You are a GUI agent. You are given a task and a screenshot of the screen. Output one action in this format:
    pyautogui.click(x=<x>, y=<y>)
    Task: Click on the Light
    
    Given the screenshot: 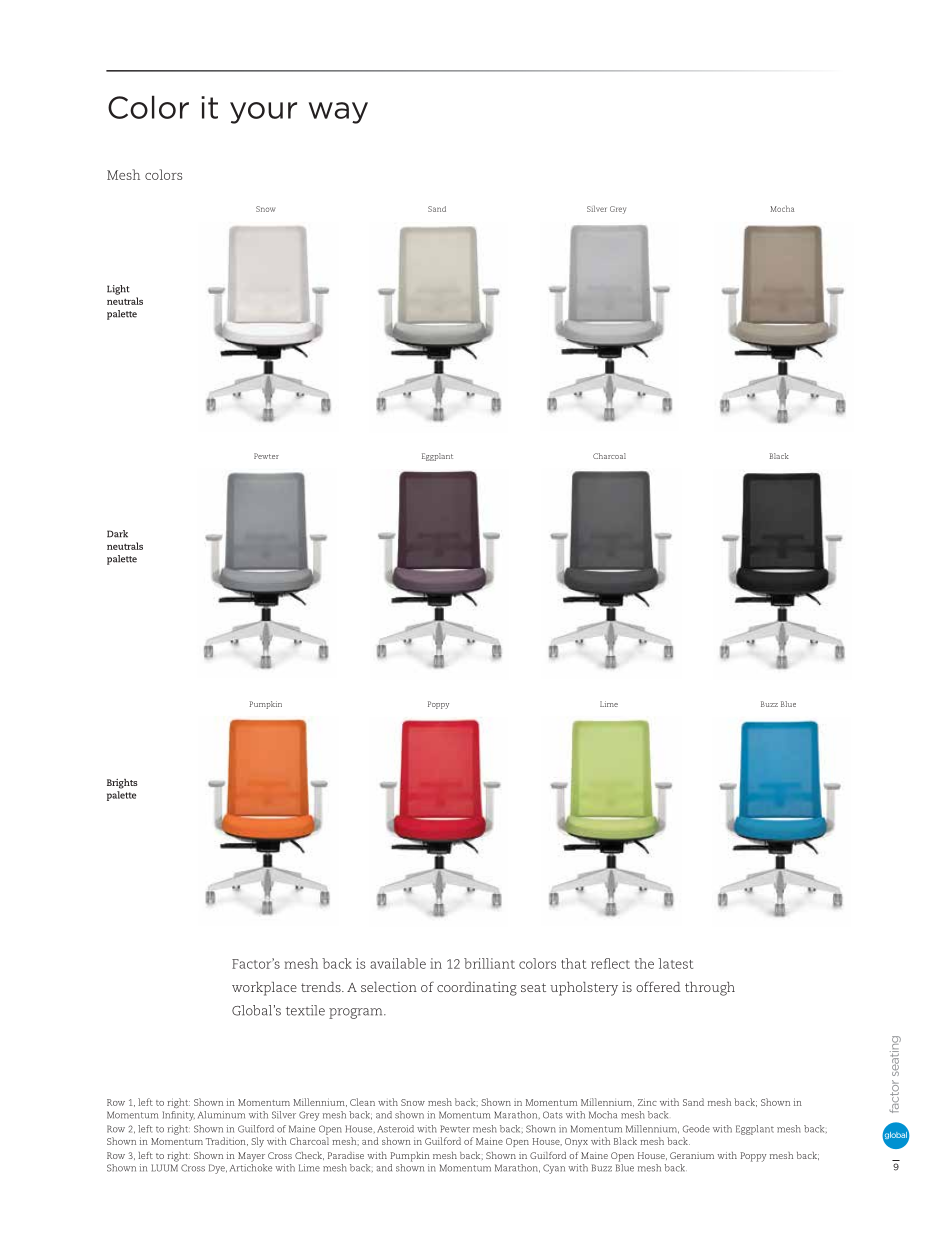 What is the action you would take?
    pyautogui.click(x=118, y=290)
